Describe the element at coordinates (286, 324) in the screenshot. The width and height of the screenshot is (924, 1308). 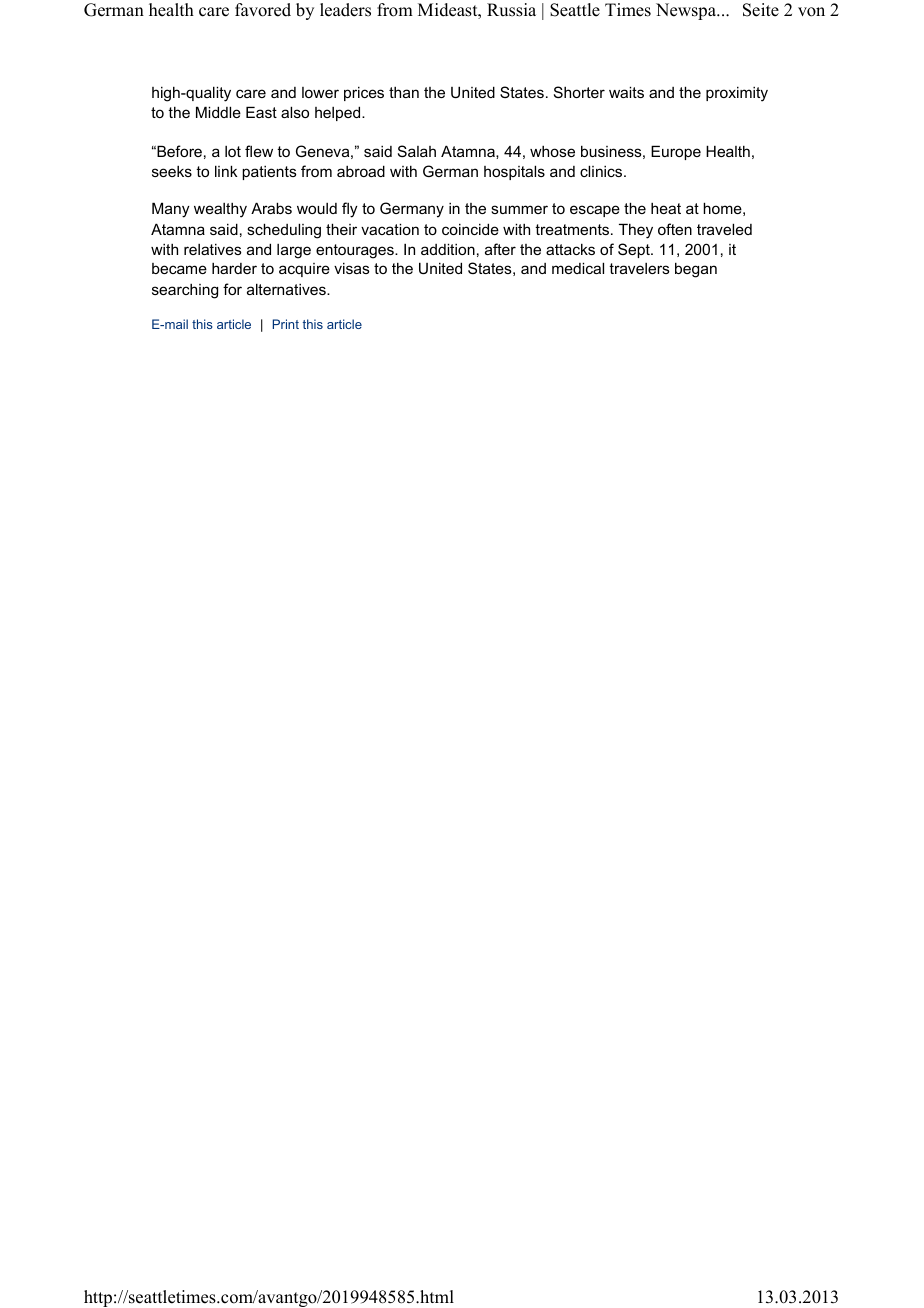
I see `Print` at that location.
